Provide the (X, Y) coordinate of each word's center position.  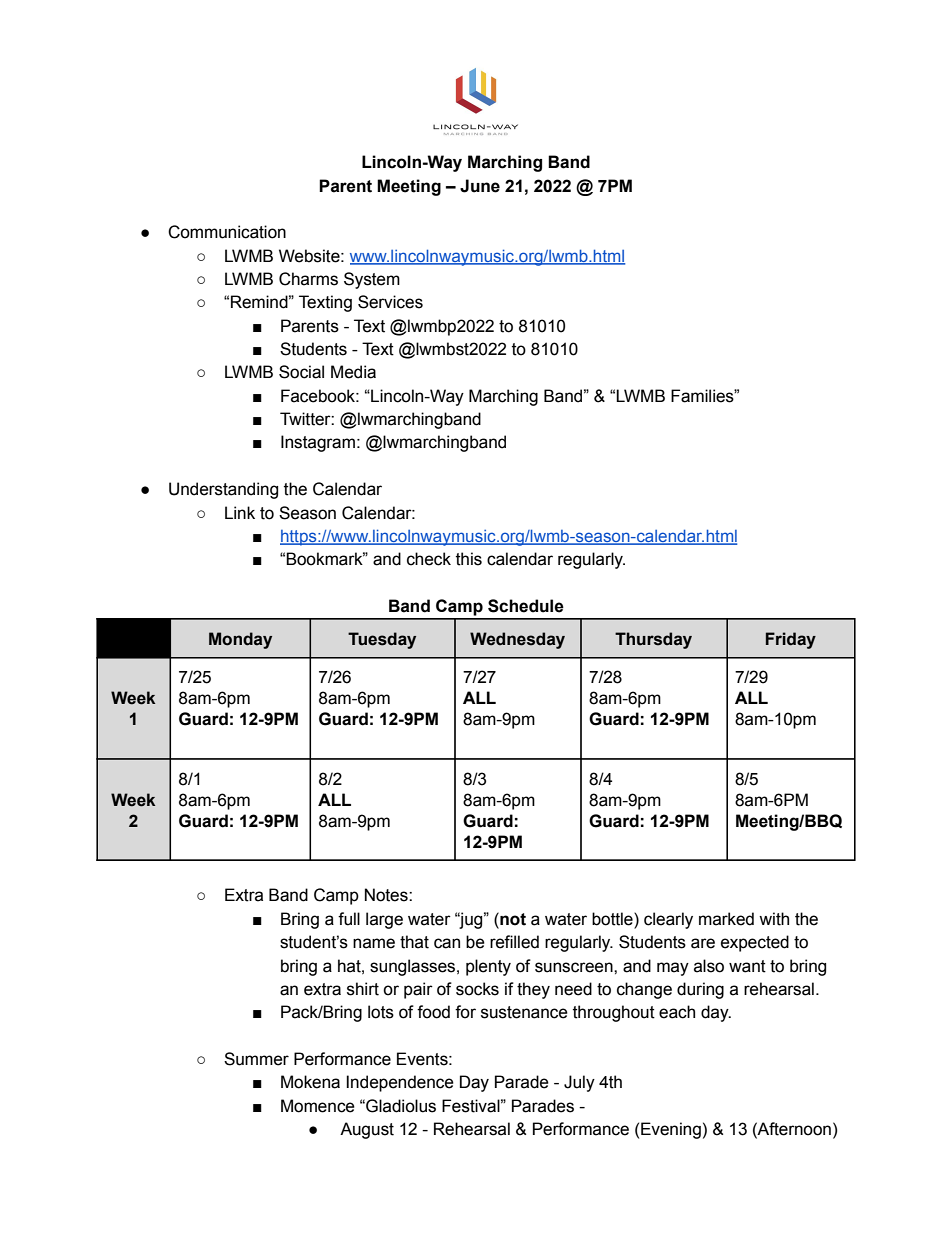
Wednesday (517, 640)
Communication (227, 232)
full (349, 919)
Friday (791, 640)
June (480, 186)
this (469, 559)
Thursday (653, 640)
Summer (256, 1059)
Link (240, 512)
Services (390, 302)
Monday (240, 640)
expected (755, 943)
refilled (514, 942)
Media (353, 372)
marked (726, 919)
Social (301, 372)
